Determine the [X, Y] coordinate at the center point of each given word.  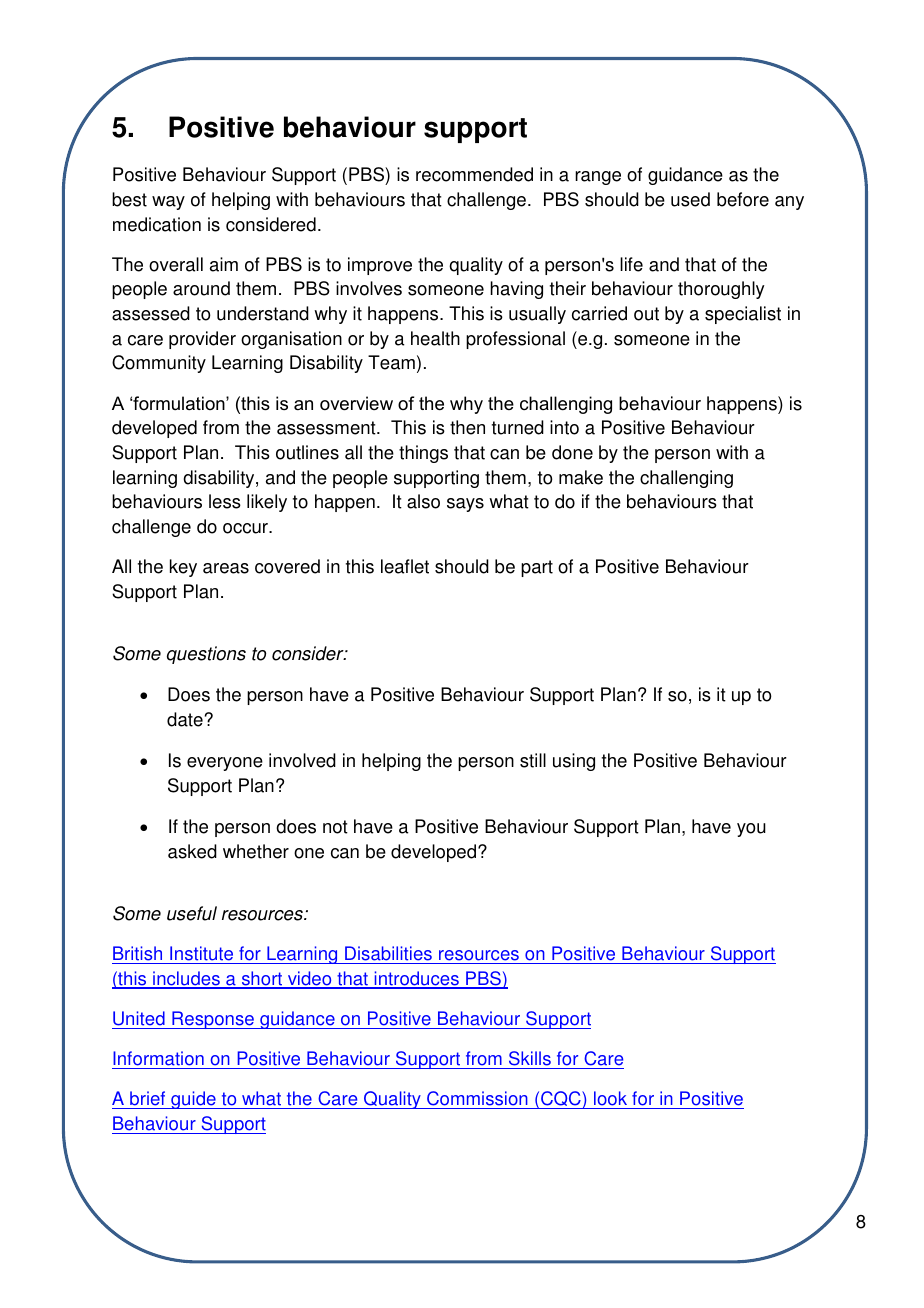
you [751, 830]
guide [193, 1100]
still [533, 760]
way [168, 203]
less [225, 501]
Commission [477, 1100]
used [690, 199]
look [611, 1100]
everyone [225, 764]
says [465, 505]
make [581, 477]
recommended [474, 174]
